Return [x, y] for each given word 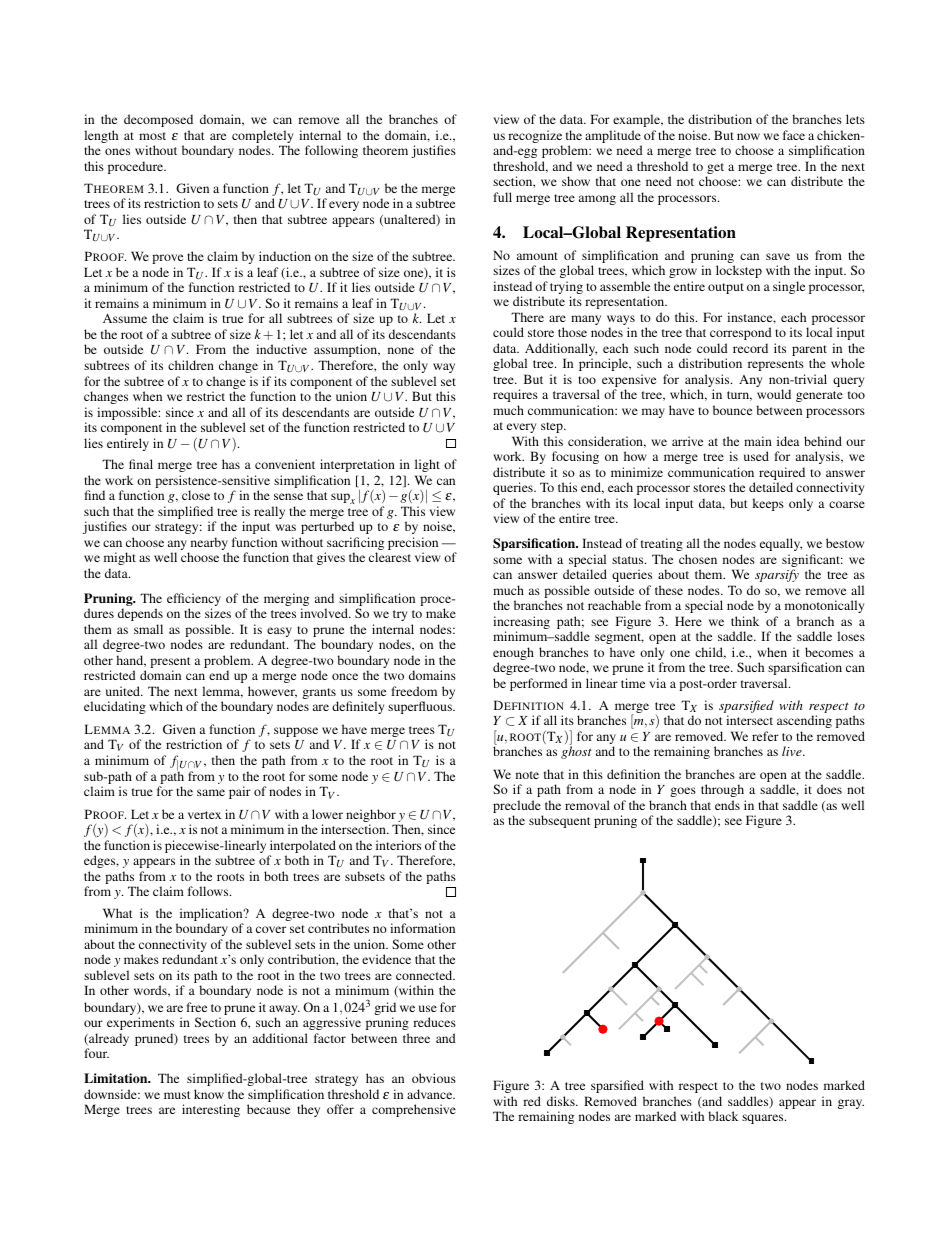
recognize [535, 138]
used [756, 456]
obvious [434, 1078]
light [427, 465]
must [177, 1095]
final [141, 464]
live [793, 751]
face [794, 135]
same [211, 792]
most [152, 136]
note [527, 775]
